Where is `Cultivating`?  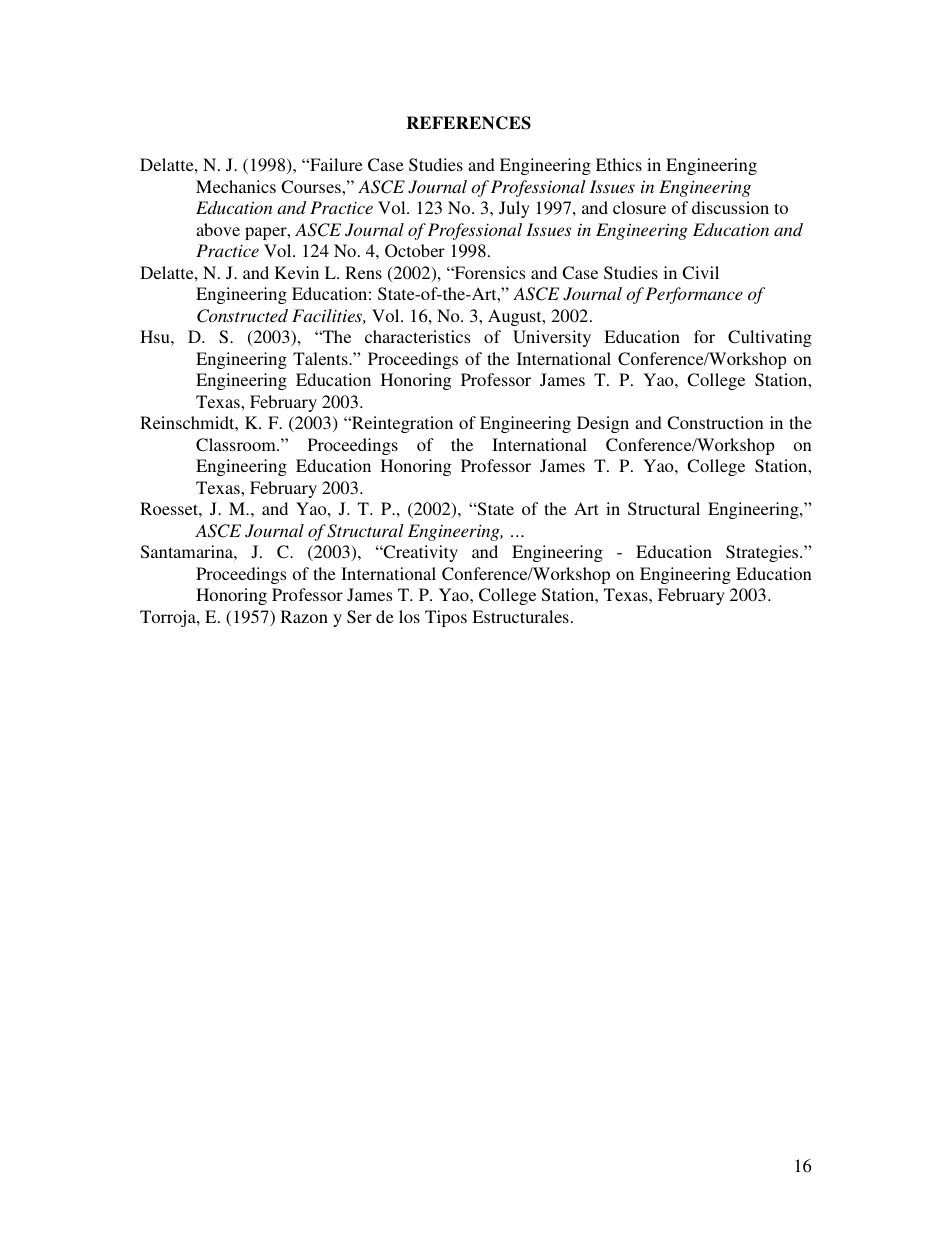 Cultivating is located at coordinates (770, 338).
